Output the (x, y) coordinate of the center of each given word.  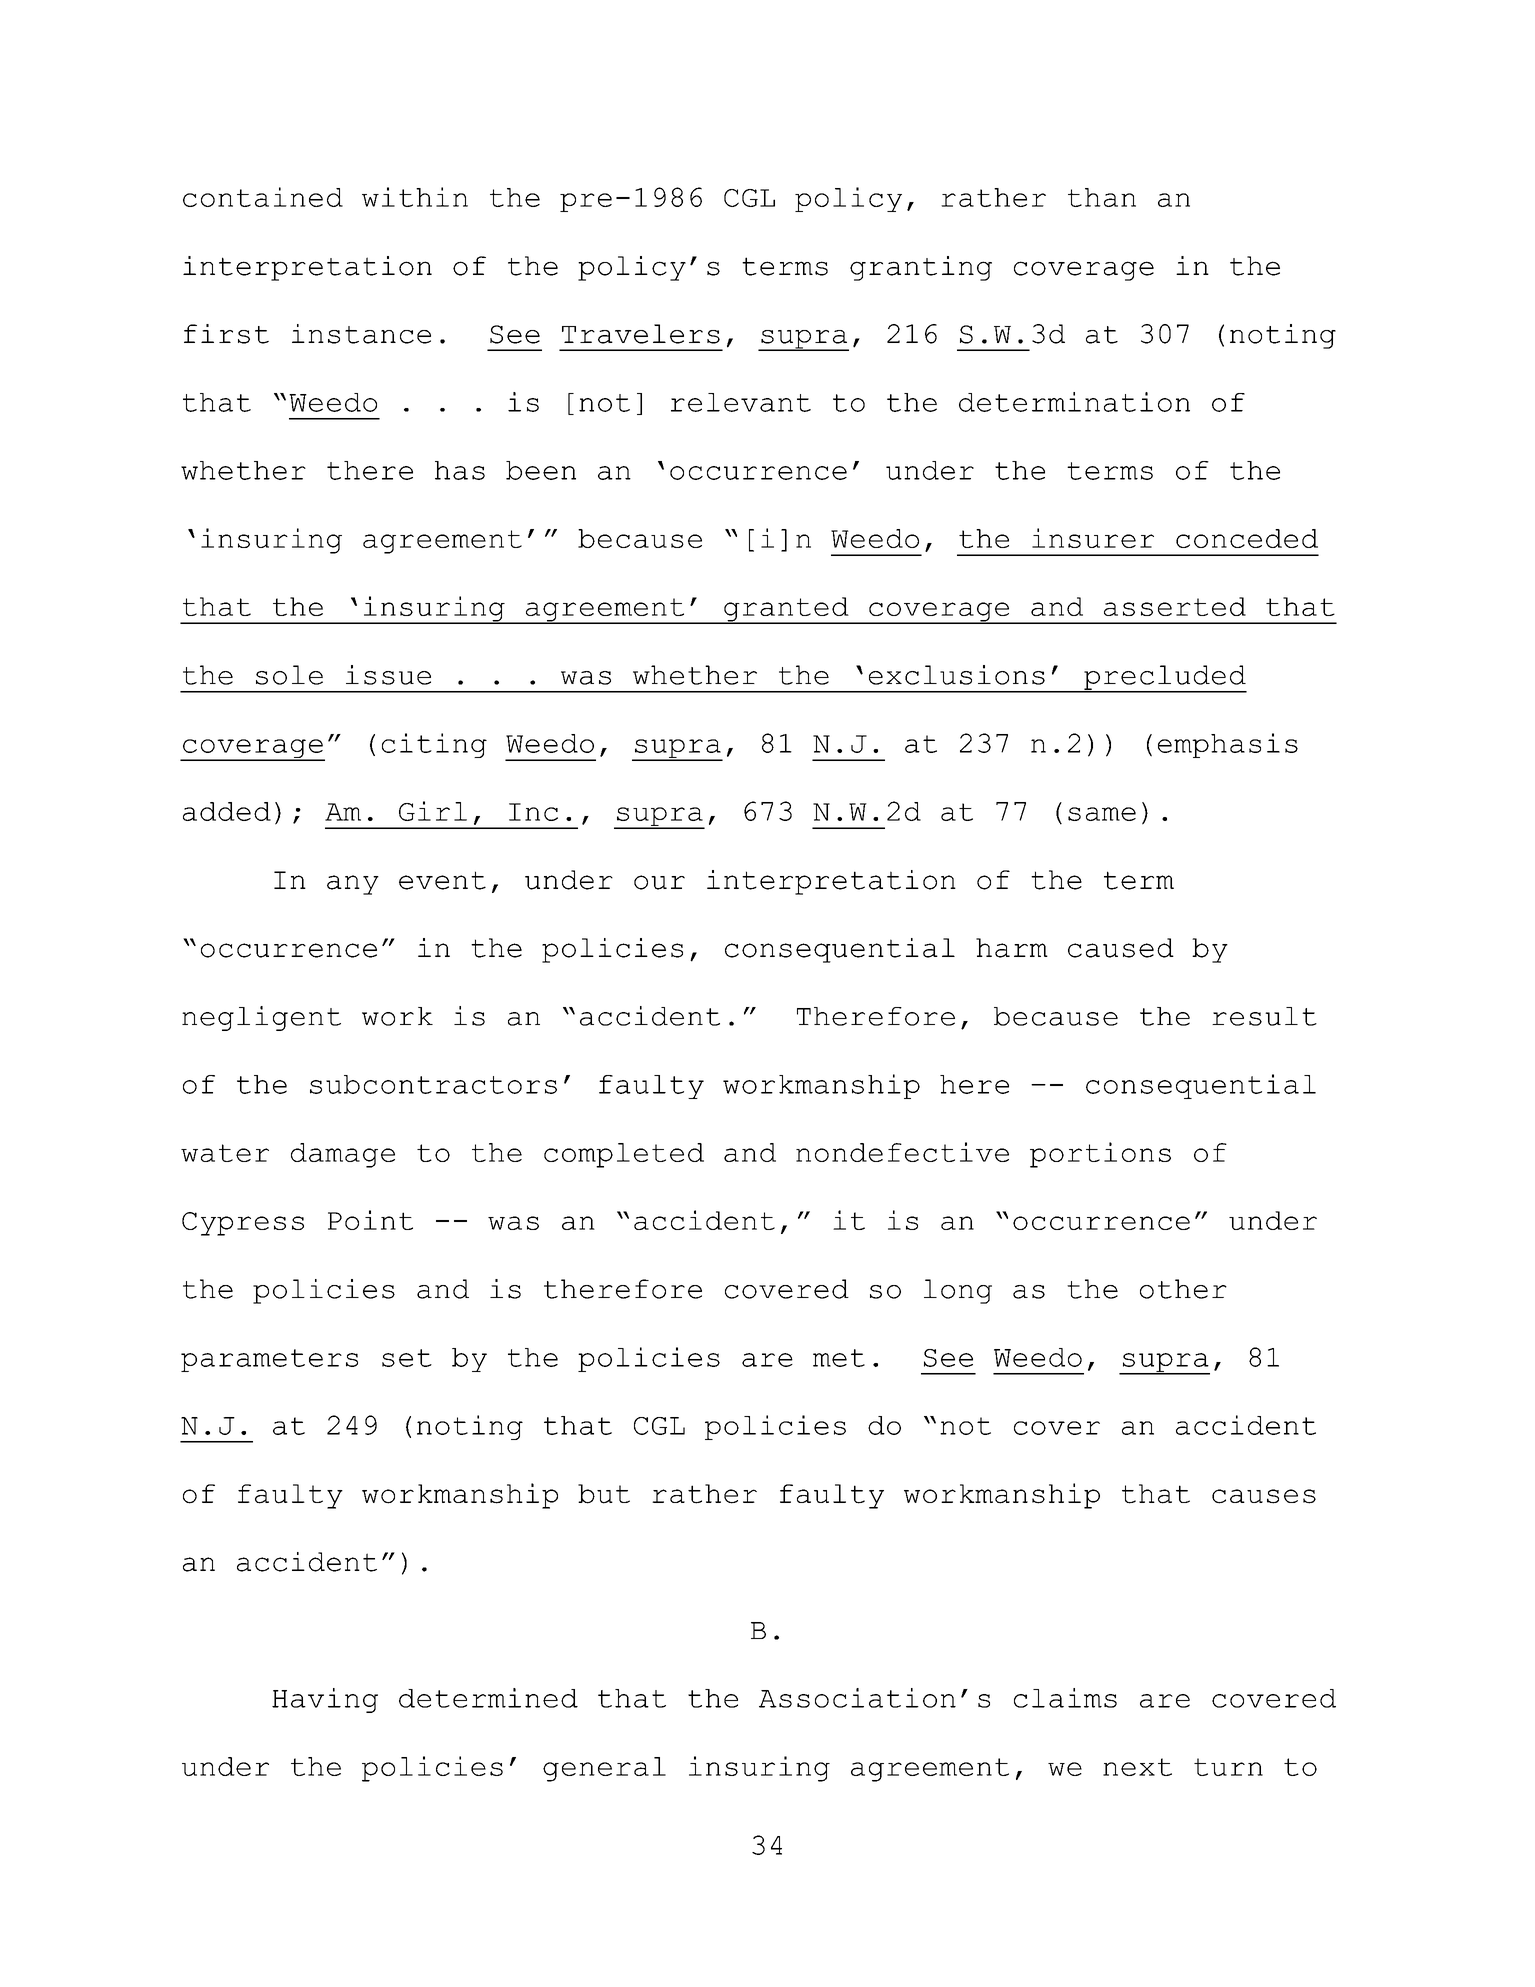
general (604, 1769)
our (659, 882)
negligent (261, 1018)
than (1102, 197)
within (415, 197)
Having (325, 1700)
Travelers (641, 334)
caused (1121, 948)
